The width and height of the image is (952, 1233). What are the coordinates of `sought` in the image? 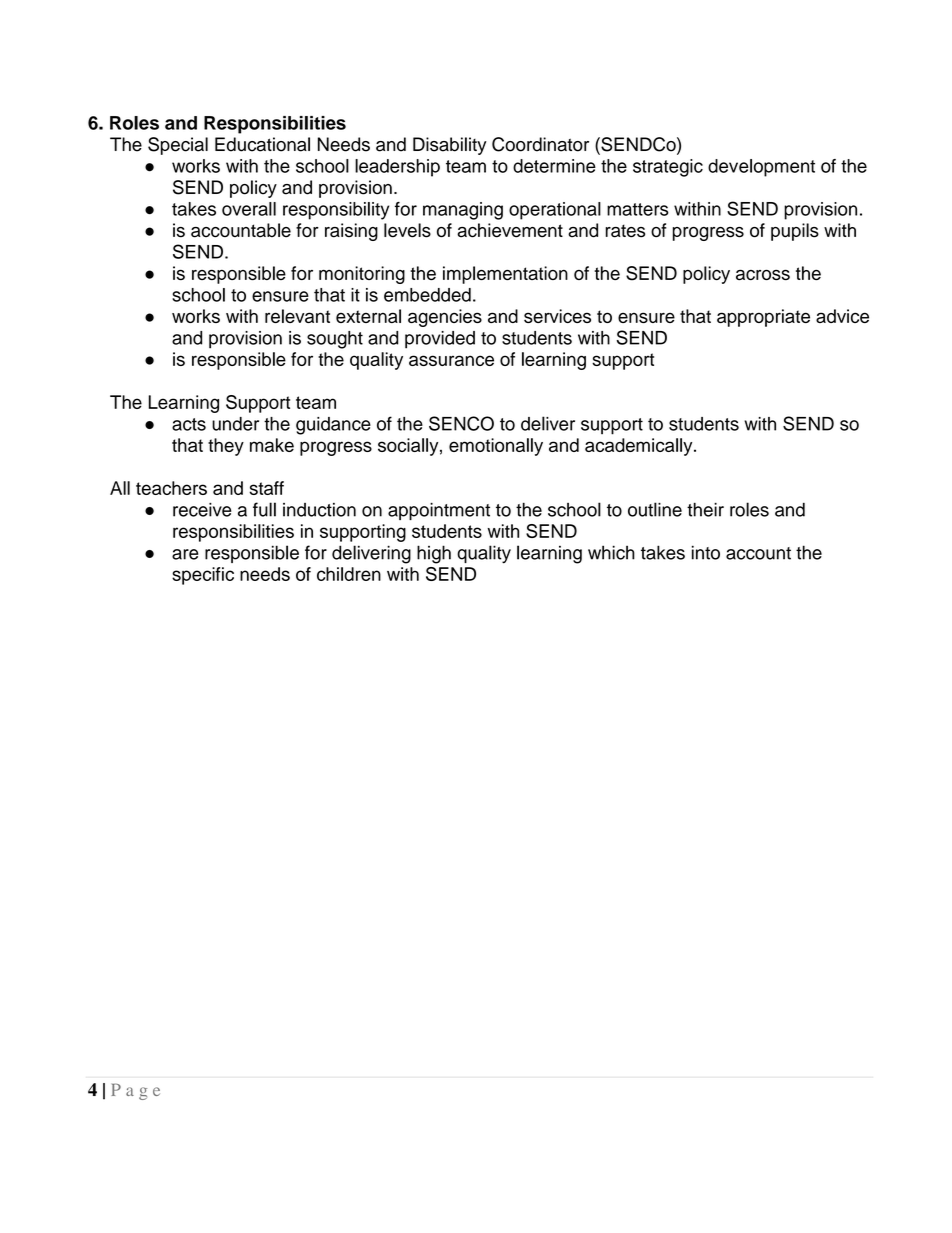 It's located at (335, 340).
